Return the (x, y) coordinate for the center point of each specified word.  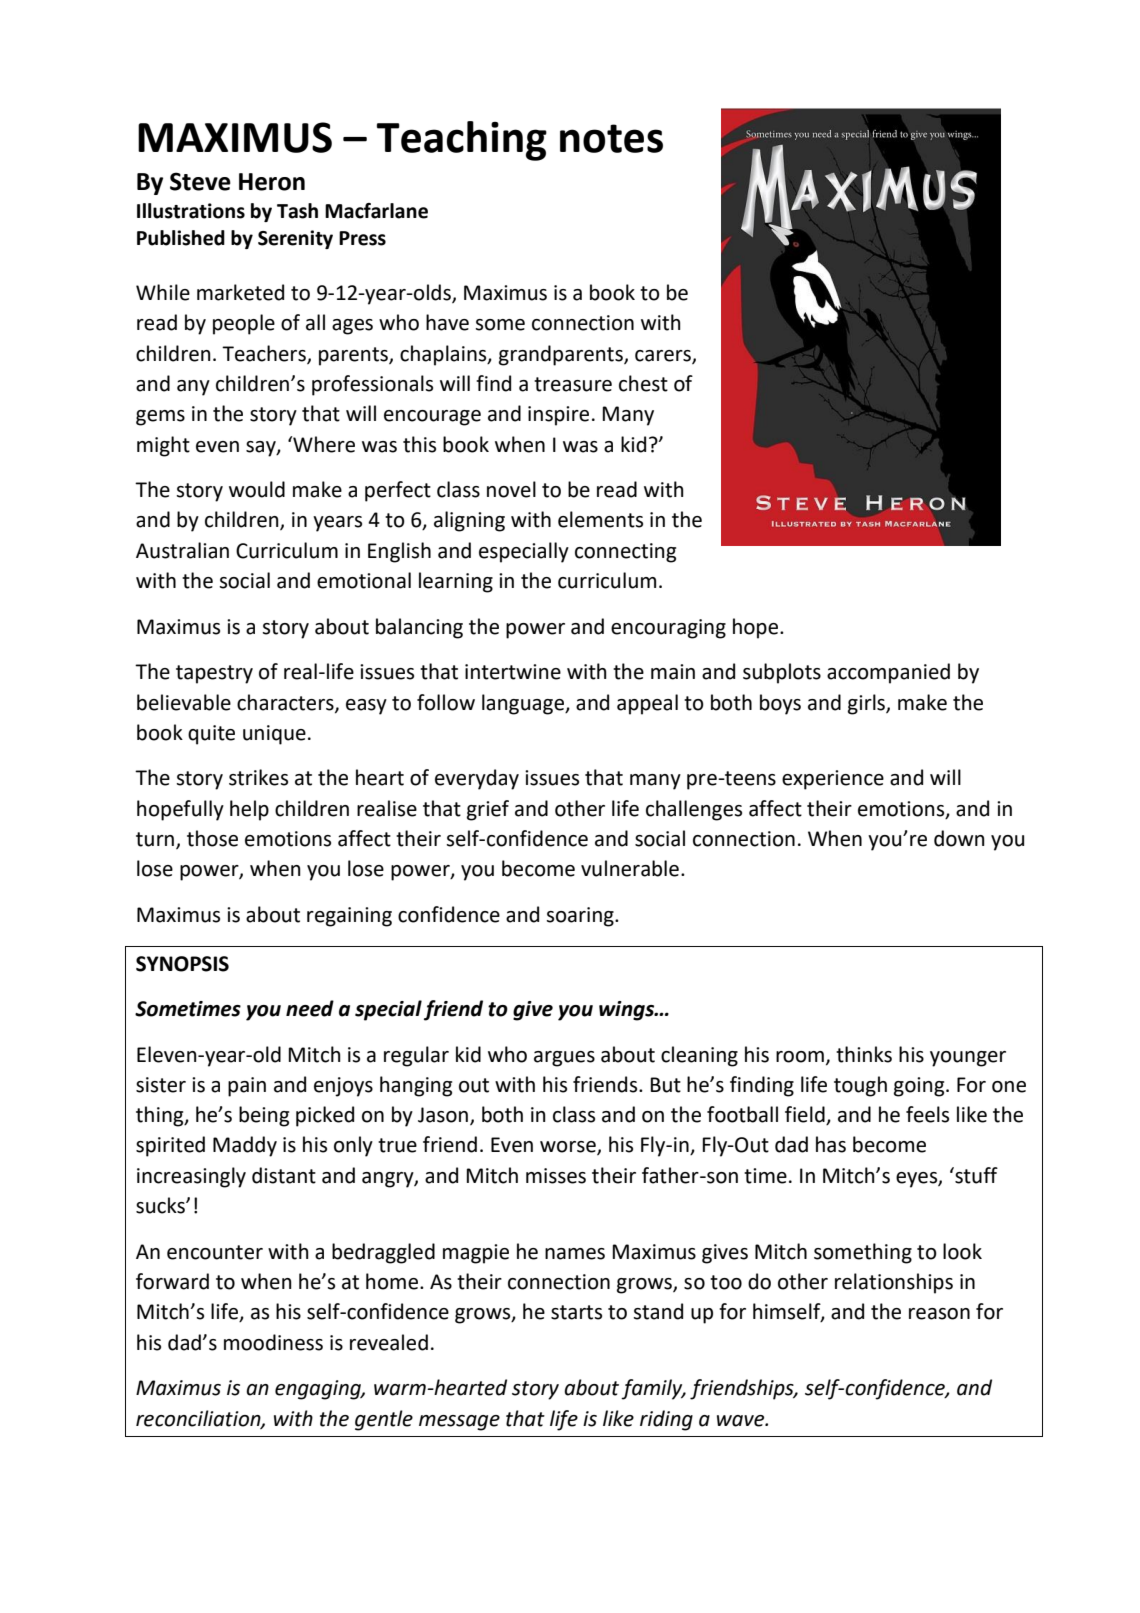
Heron (272, 182)
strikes (258, 777)
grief (488, 810)
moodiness (273, 1342)
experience (833, 780)
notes (611, 138)
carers (664, 356)
